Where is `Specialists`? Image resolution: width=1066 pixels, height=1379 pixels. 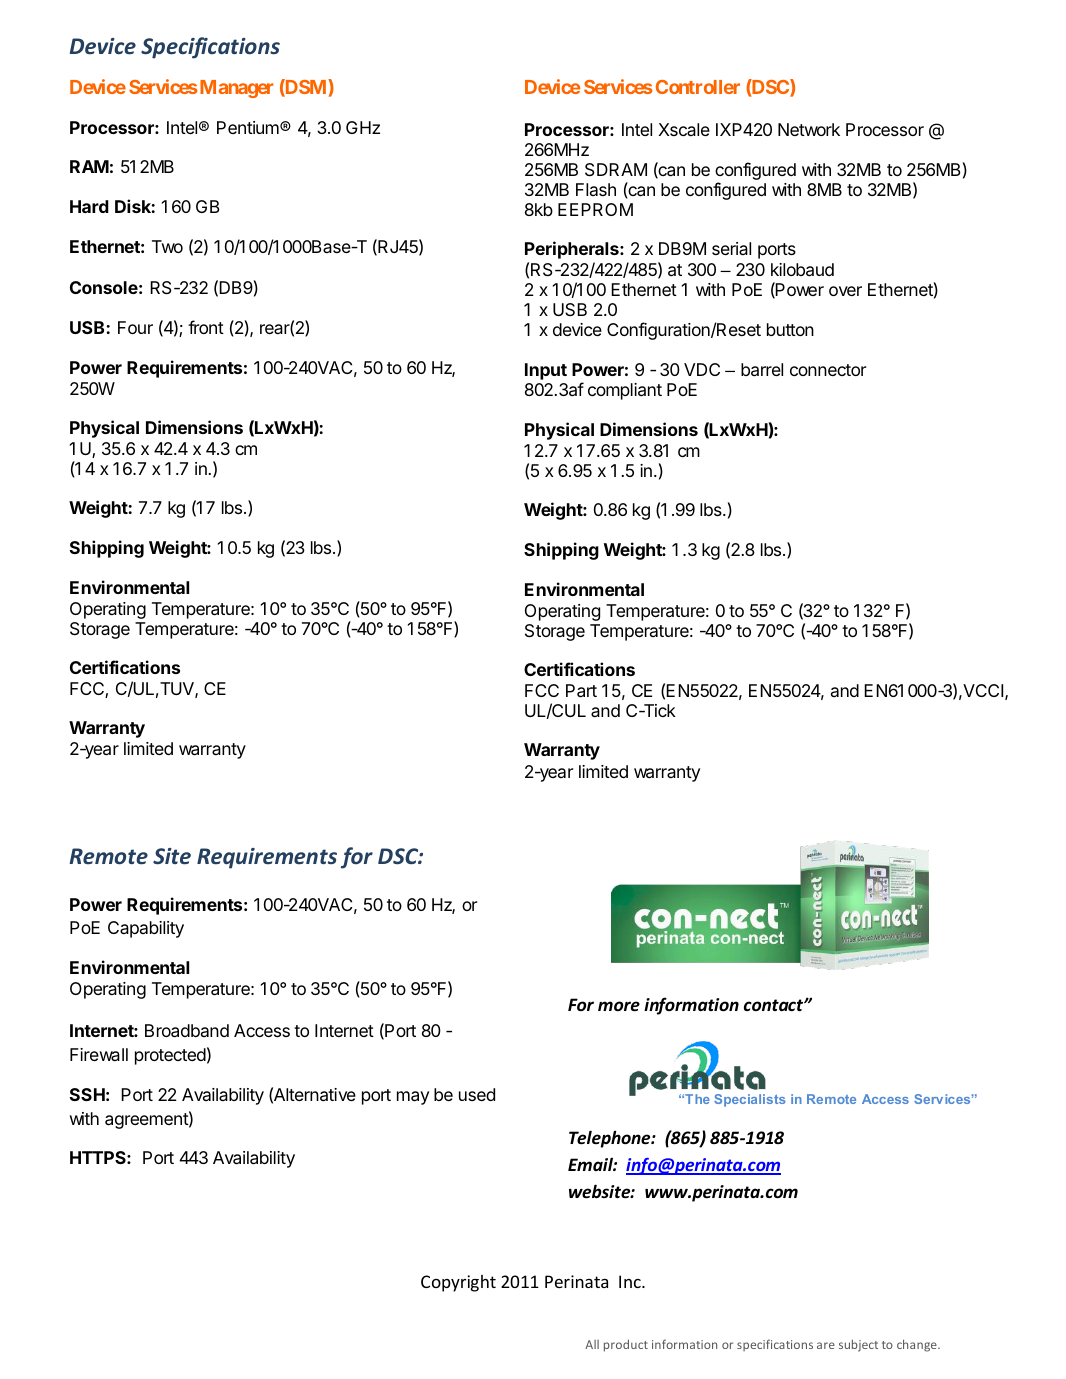 Specialists is located at coordinates (750, 1100).
